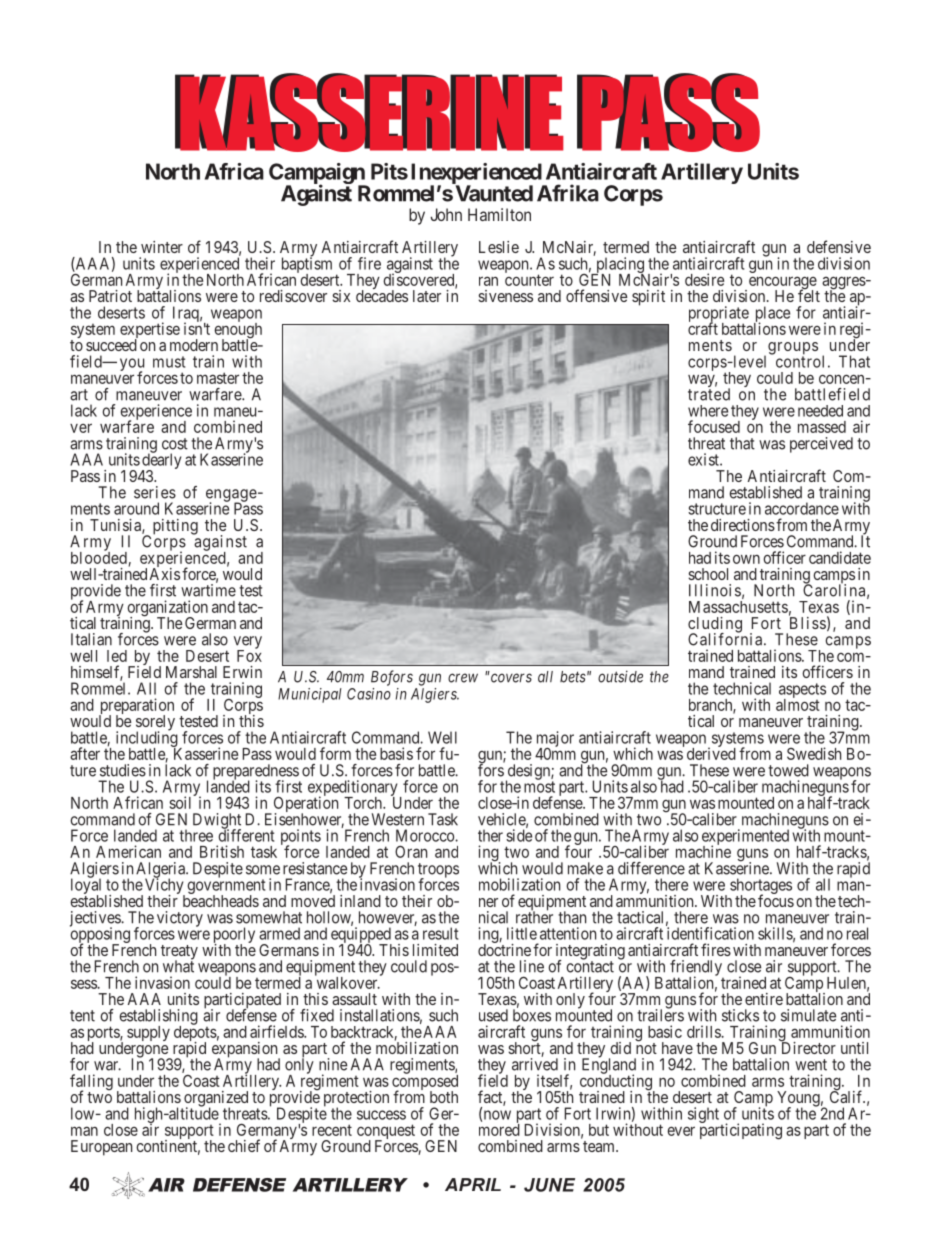 This screenshot has height=1233, width=952. Describe the element at coordinates (244, 1145) in the screenshot. I see `chief` at that location.
